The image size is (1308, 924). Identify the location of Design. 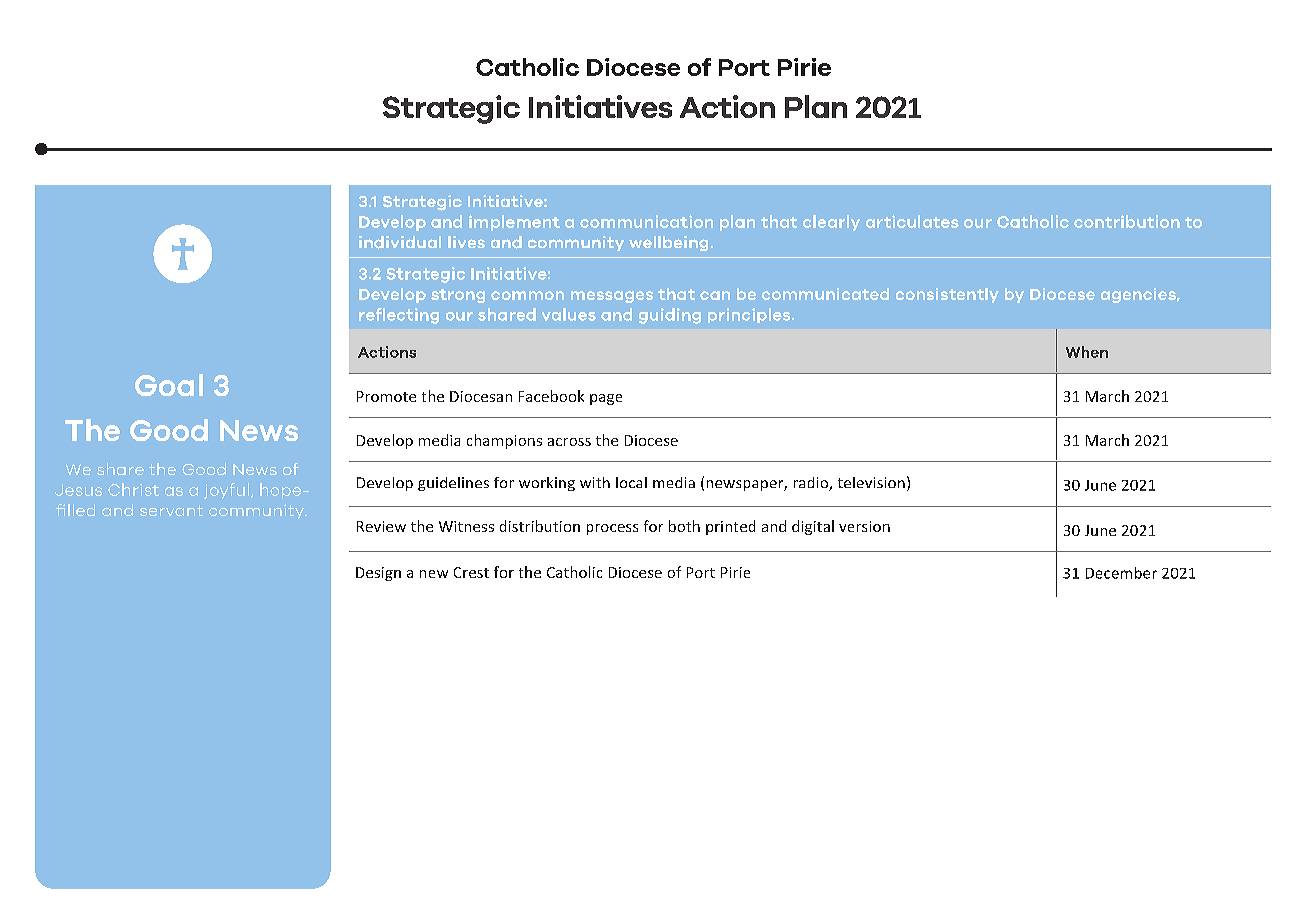
(378, 574).
